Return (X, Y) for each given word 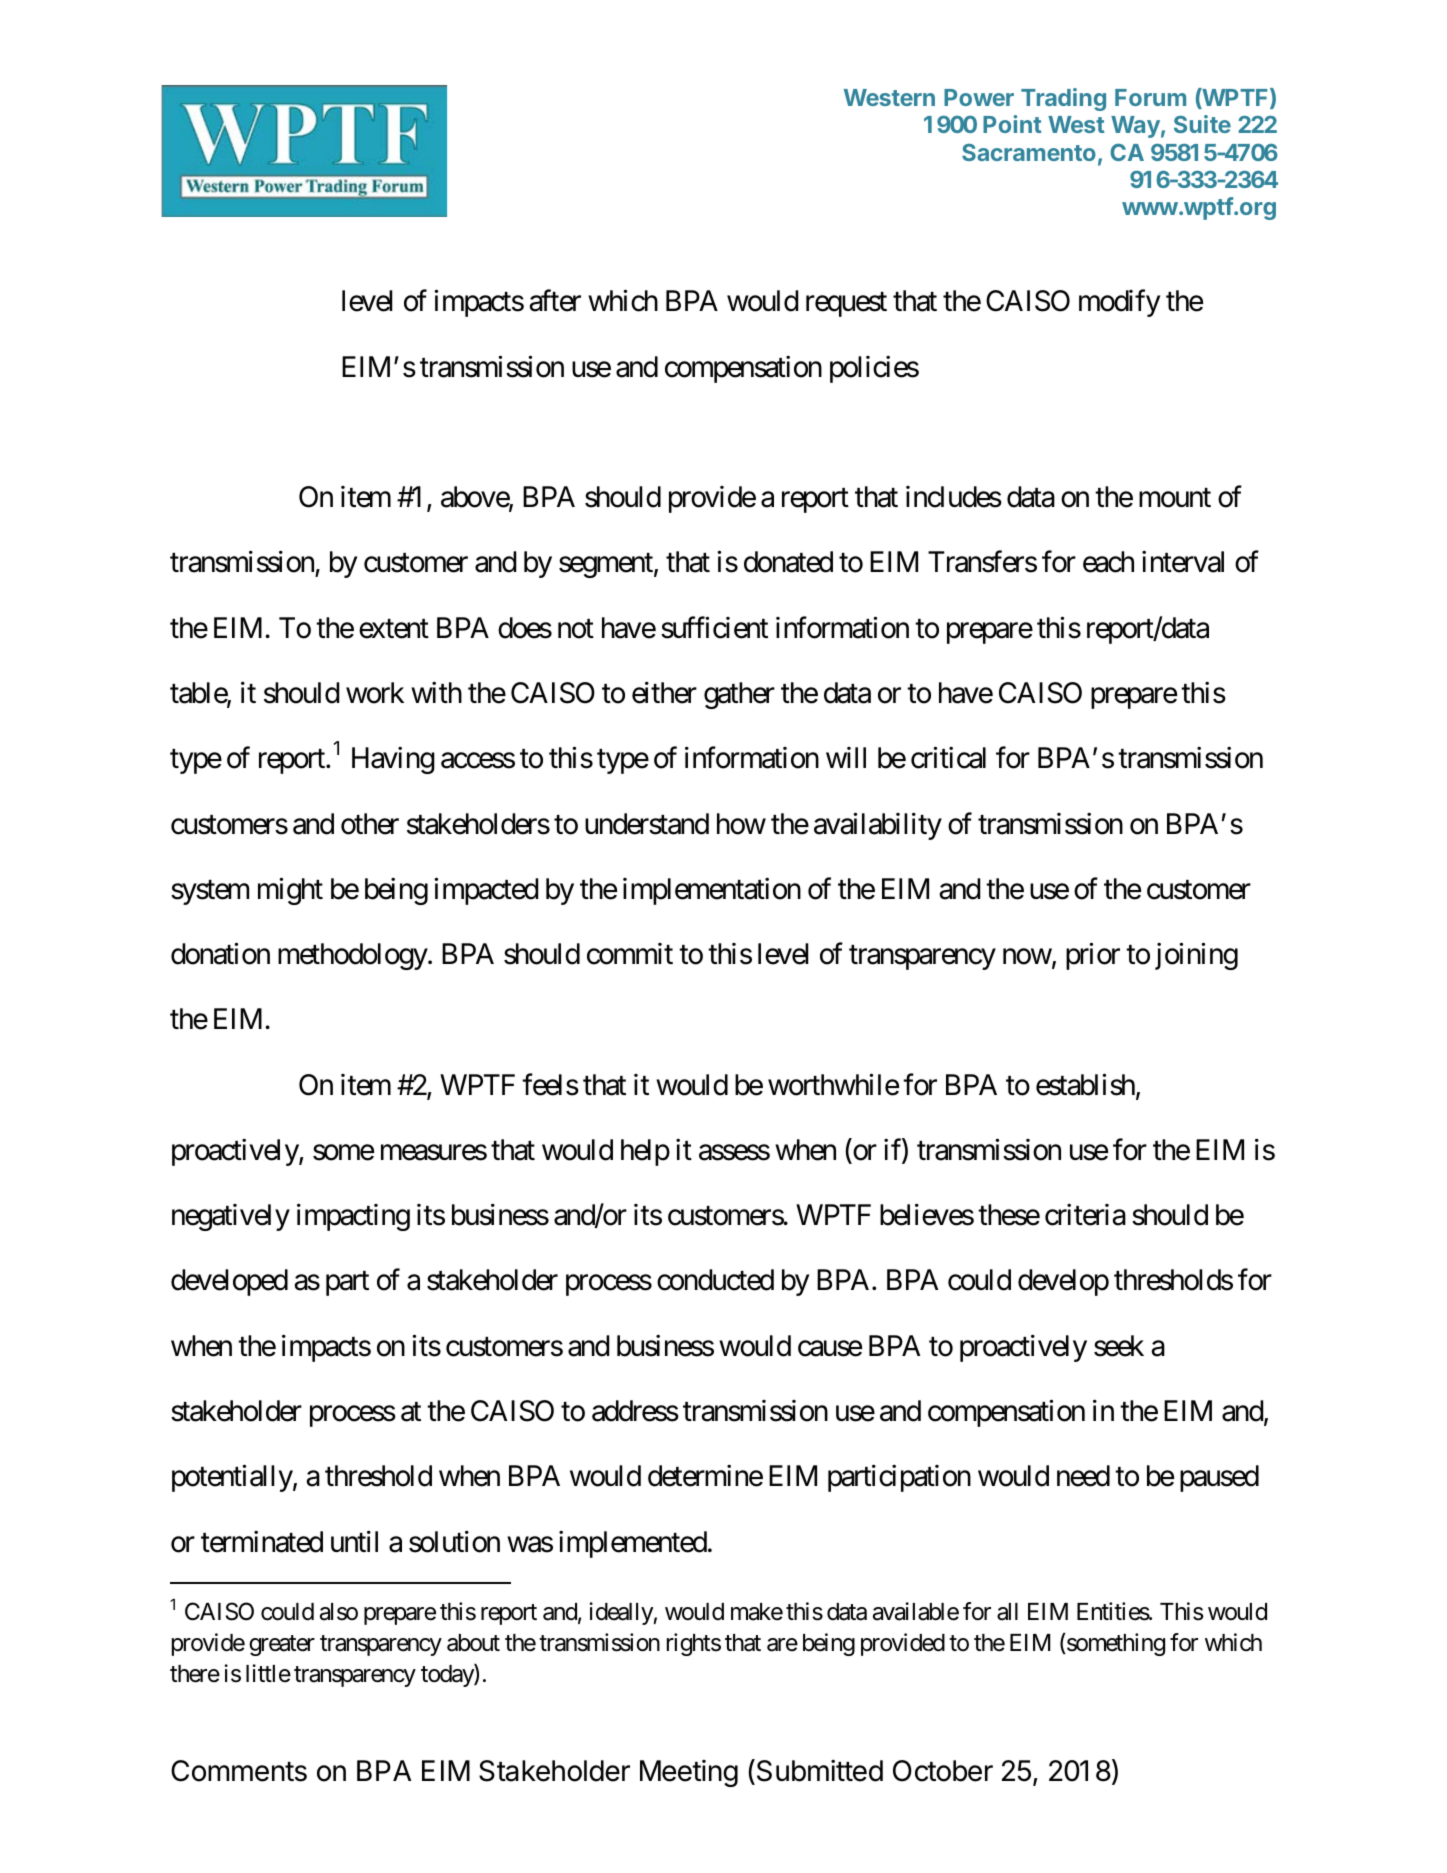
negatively (231, 1217)
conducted (715, 1280)
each (1108, 562)
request (846, 305)
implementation (712, 891)
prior (1093, 956)
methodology (353, 956)
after (555, 301)
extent (394, 629)
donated (788, 562)
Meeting (689, 1773)
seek (1119, 1346)
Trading (1063, 99)
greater (282, 1646)
